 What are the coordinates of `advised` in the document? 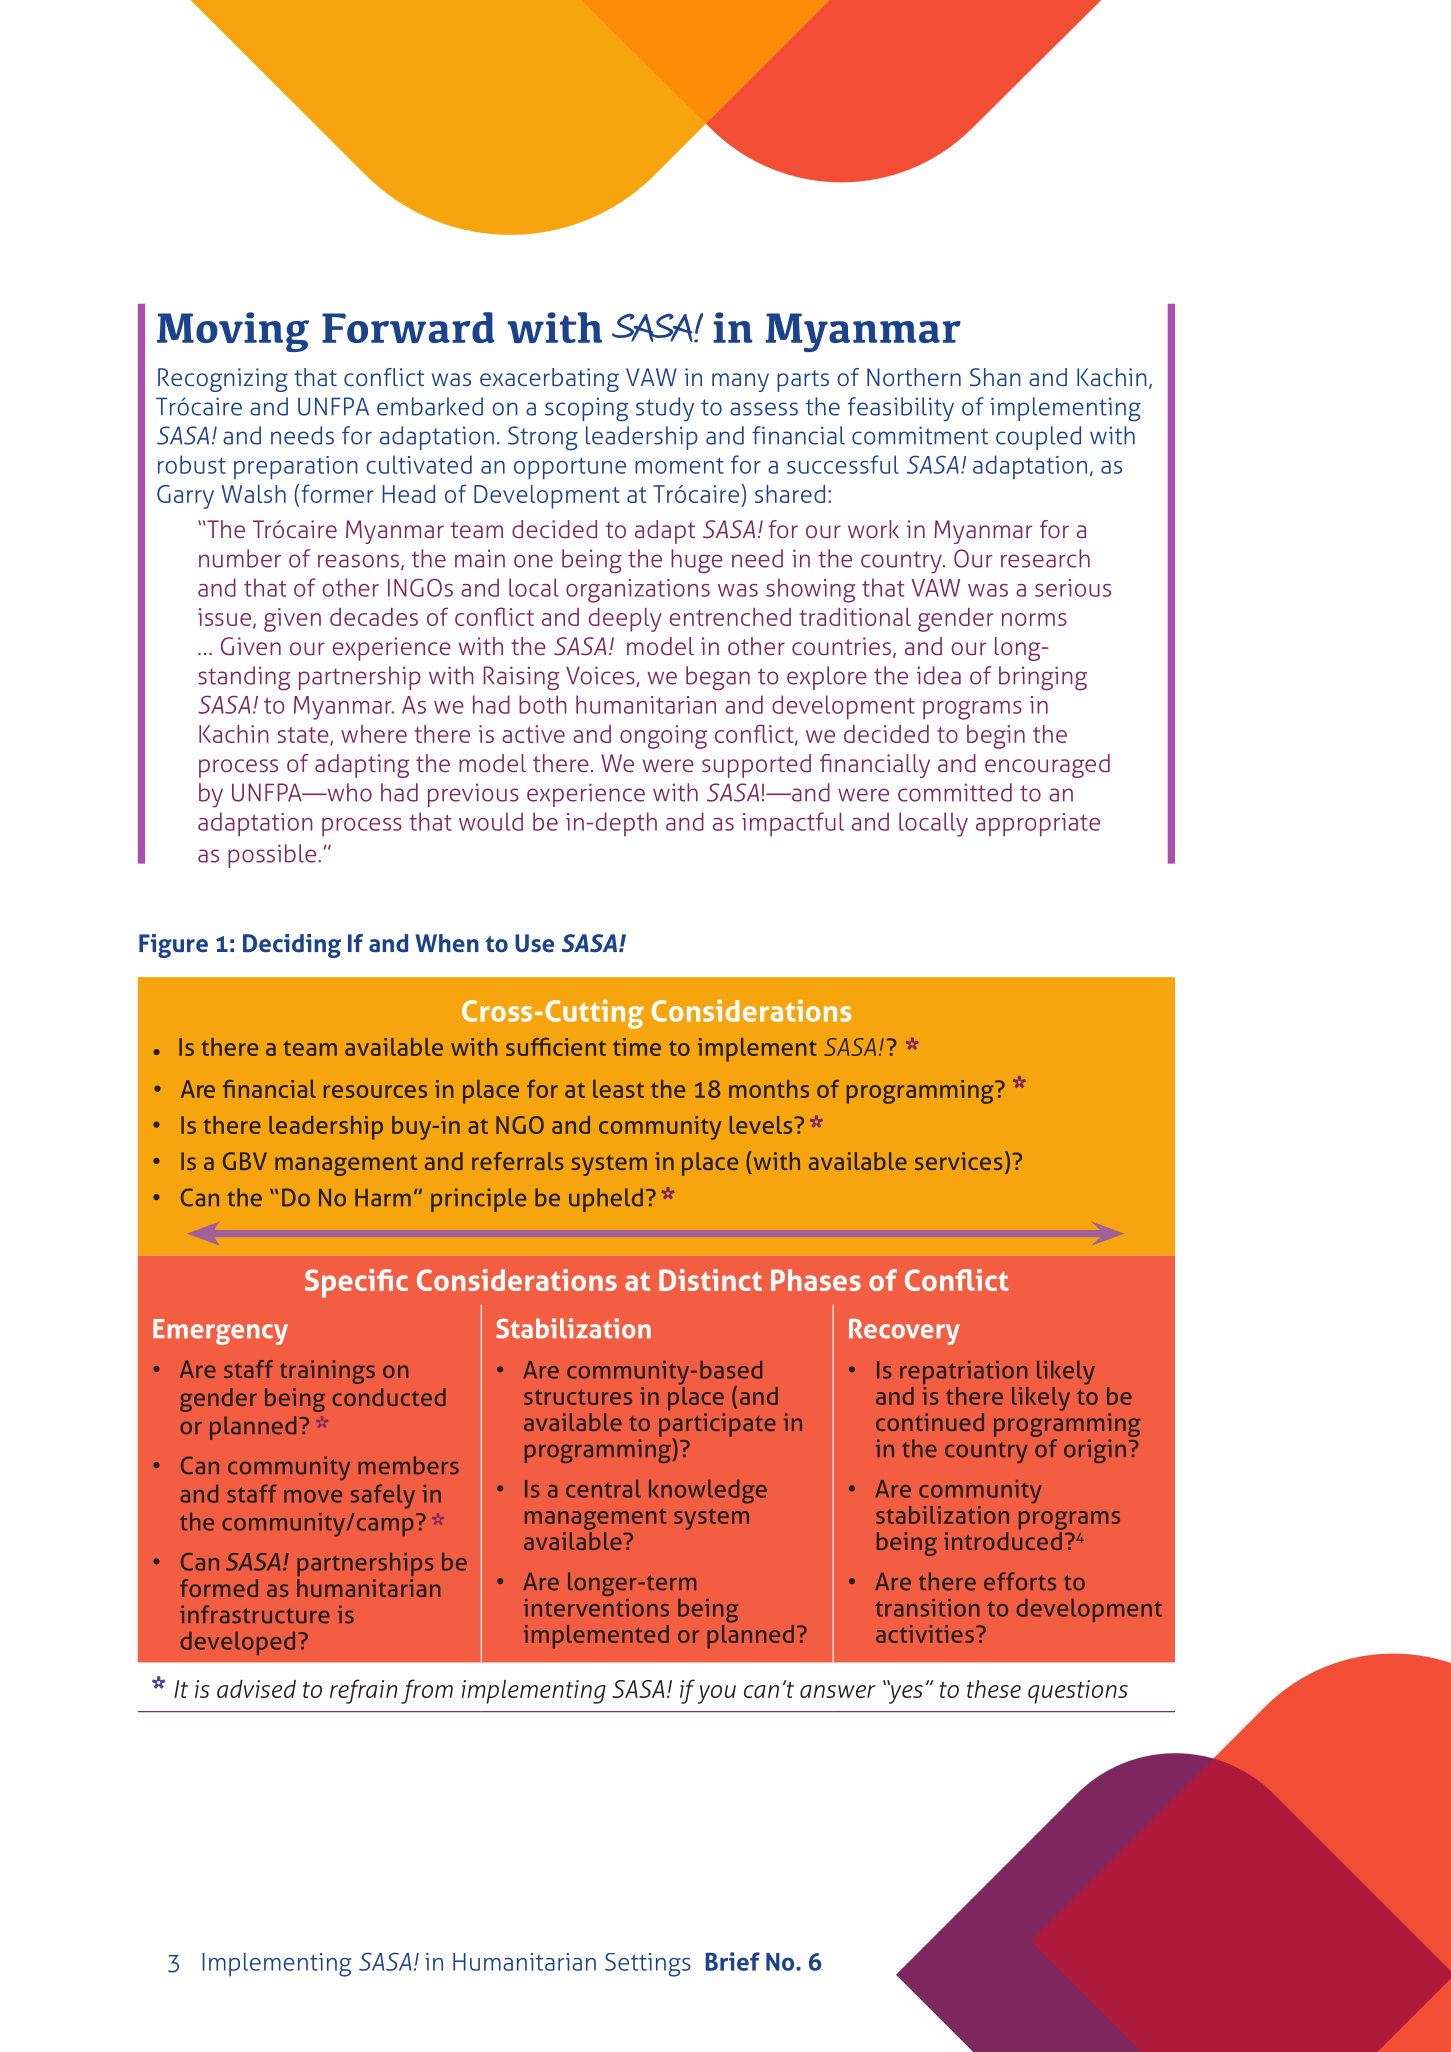 It's located at (256, 1689).
